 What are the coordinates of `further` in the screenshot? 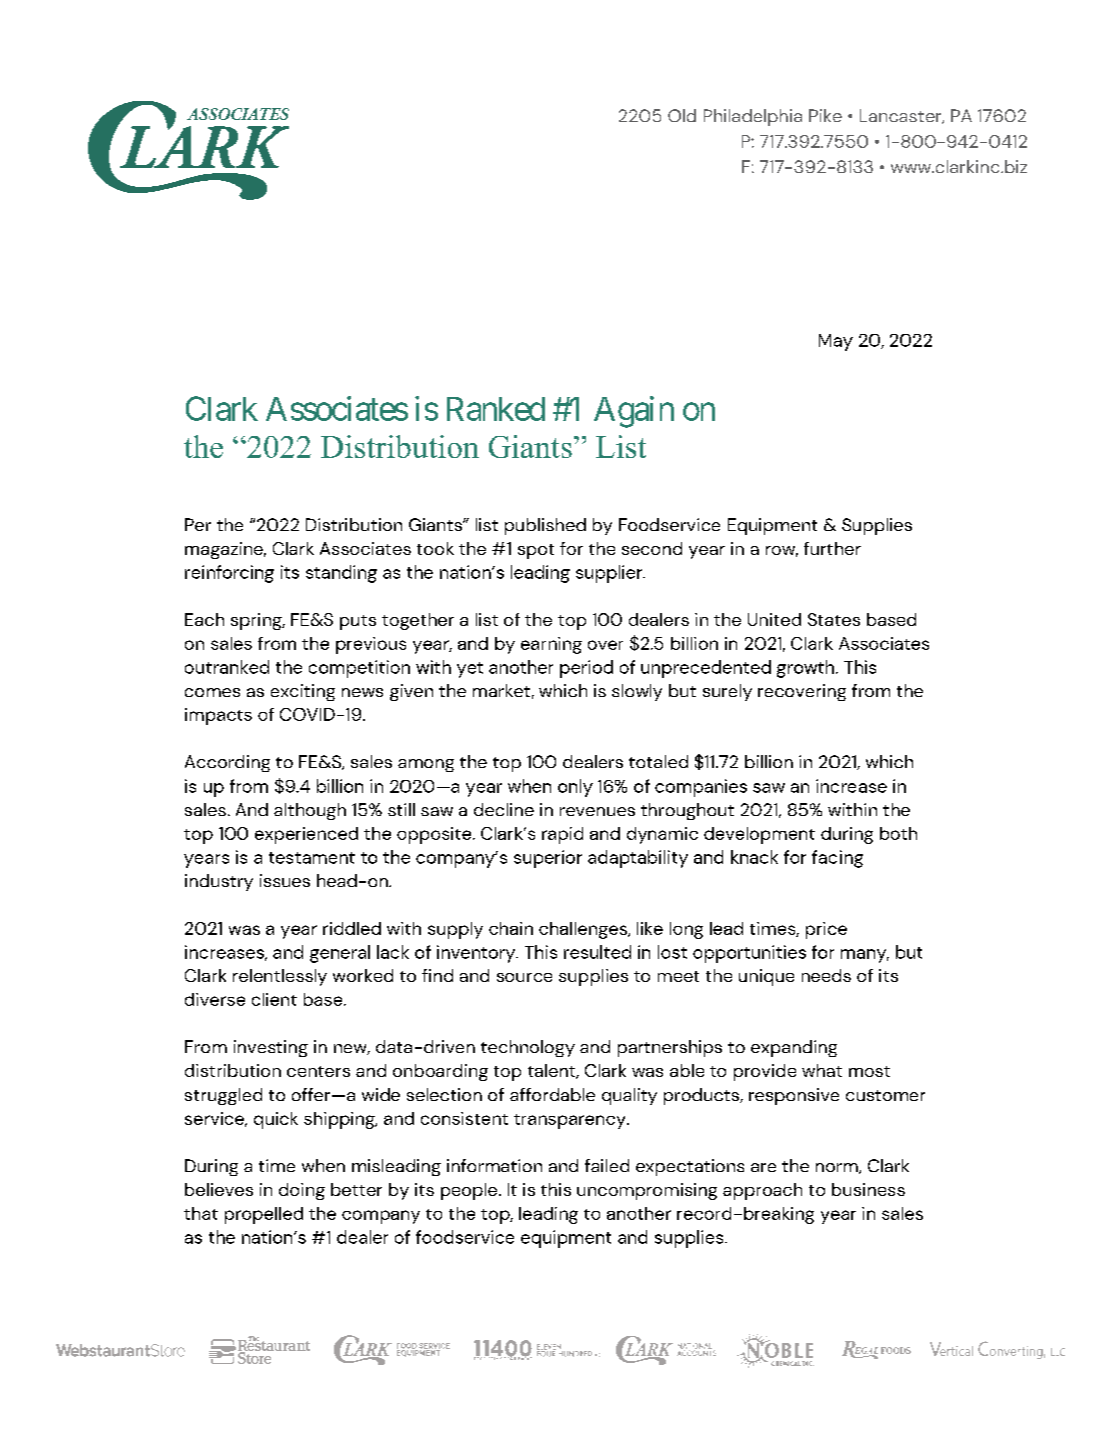 It's located at (832, 548).
